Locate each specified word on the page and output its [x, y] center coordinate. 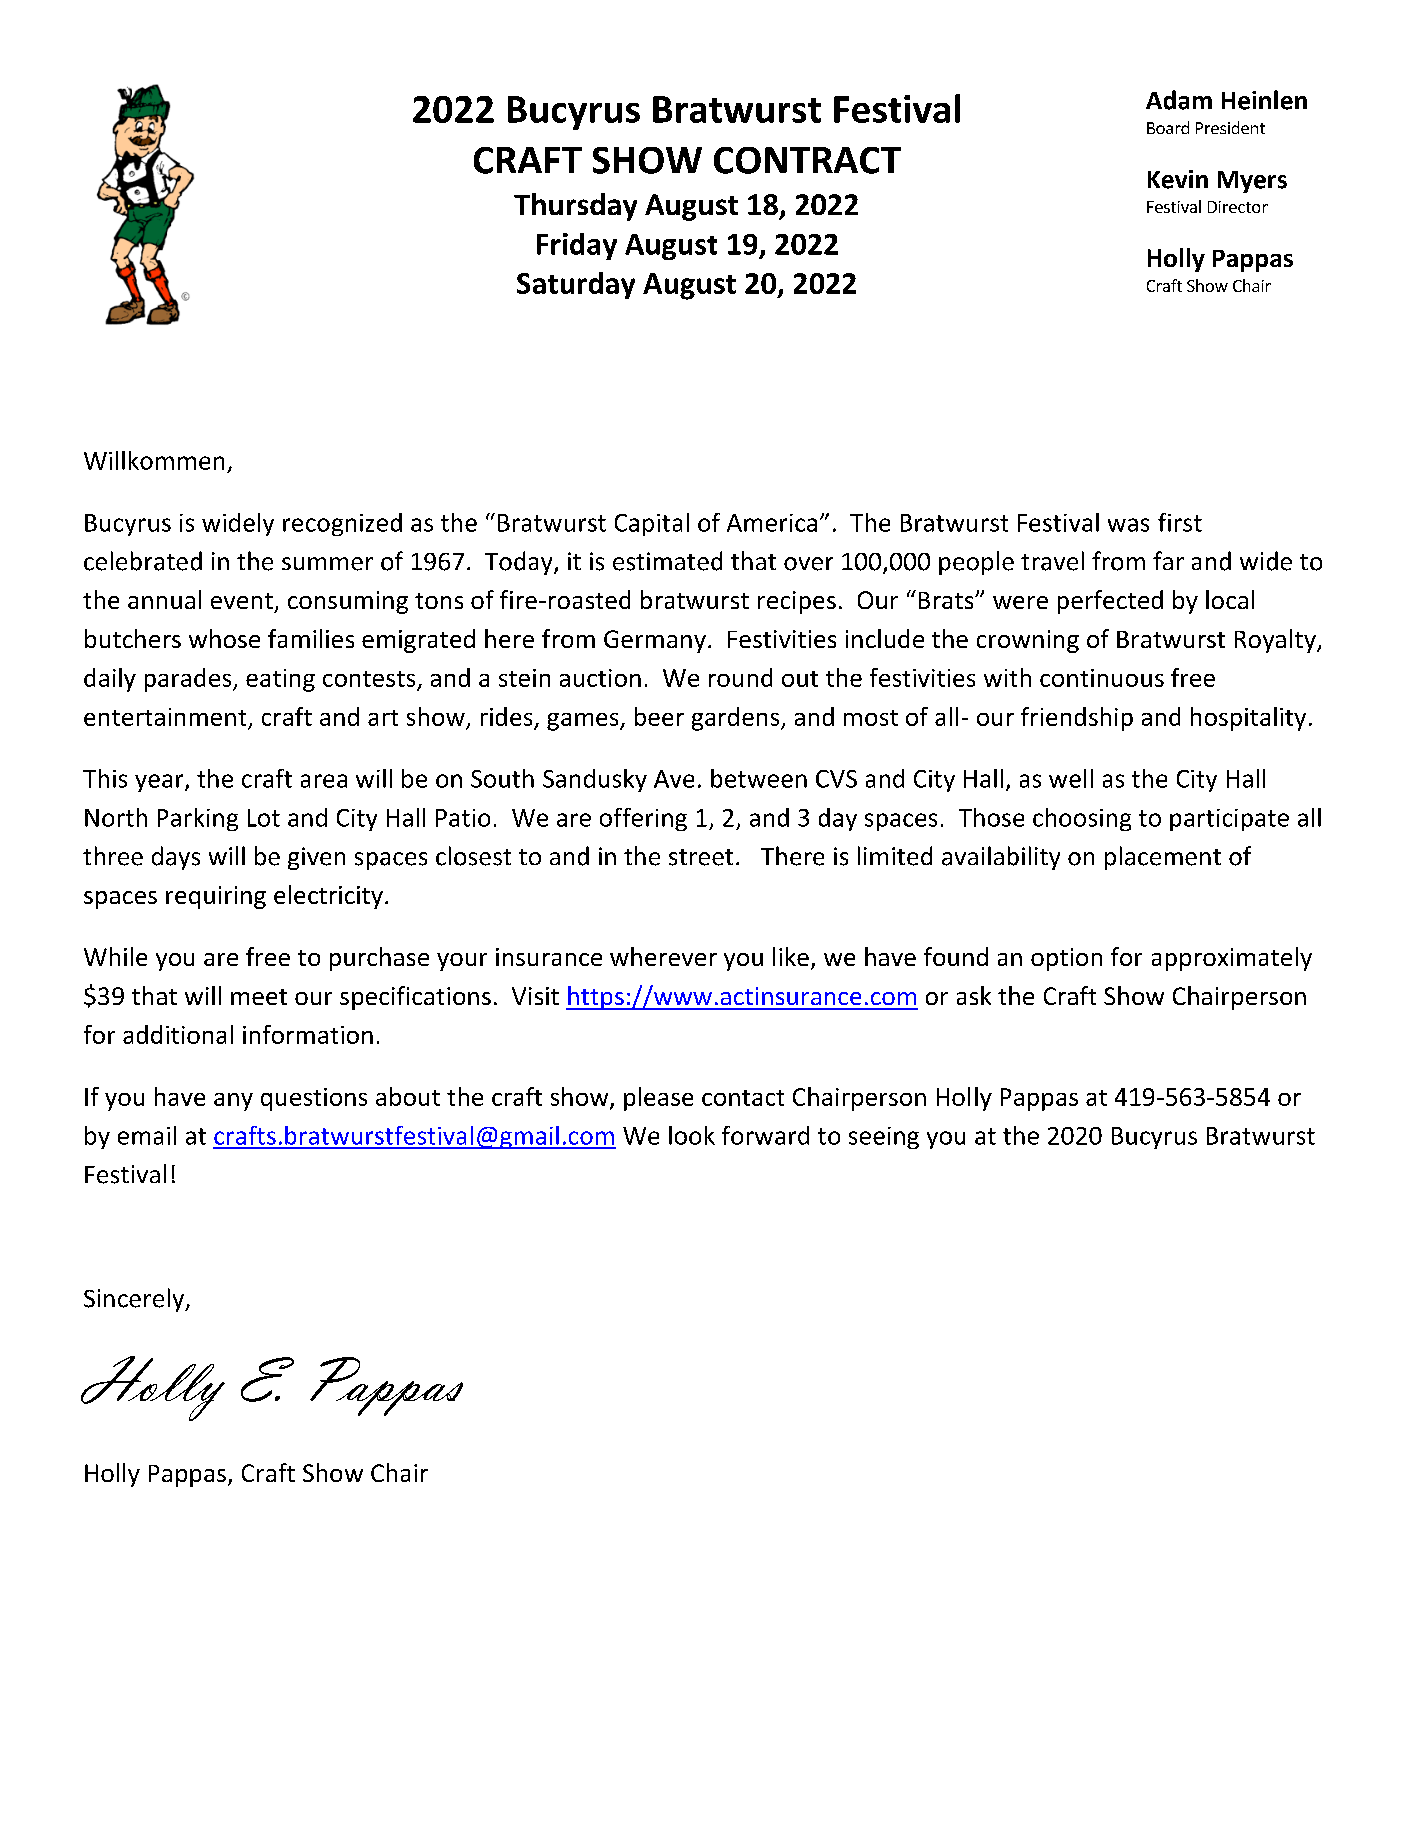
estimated [667, 561]
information [308, 1034]
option [1066, 959]
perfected [1110, 602]
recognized [342, 524]
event [242, 601]
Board [1168, 127]
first [1180, 522]
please [658, 1099]
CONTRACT [807, 160]
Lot [264, 818]
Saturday [576, 285]
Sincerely [135, 1300]
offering [643, 819]
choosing [1082, 819]
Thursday [575, 207]
